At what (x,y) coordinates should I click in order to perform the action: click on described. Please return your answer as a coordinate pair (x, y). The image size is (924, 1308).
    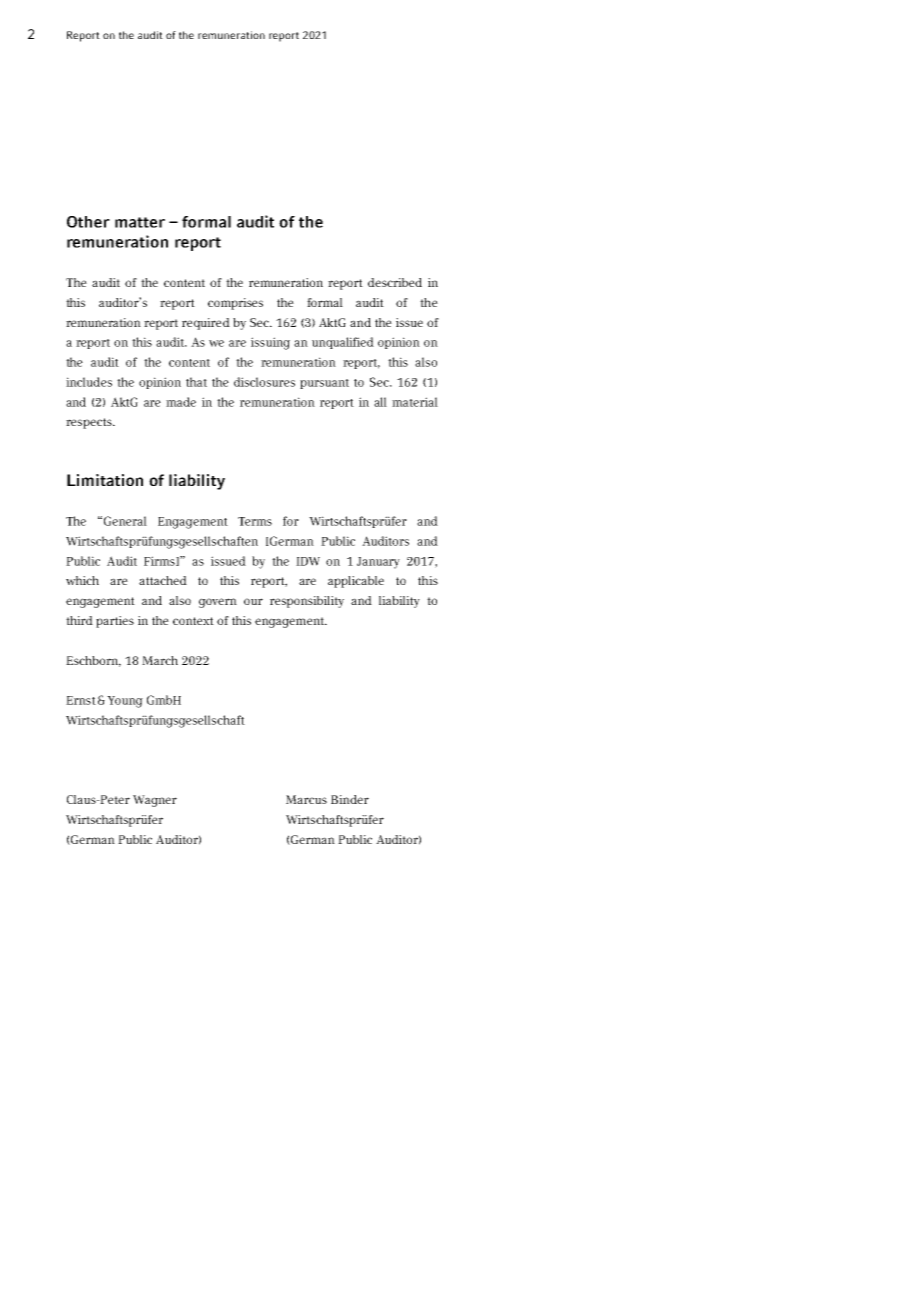
    Looking at the image, I should click on (395, 282).
